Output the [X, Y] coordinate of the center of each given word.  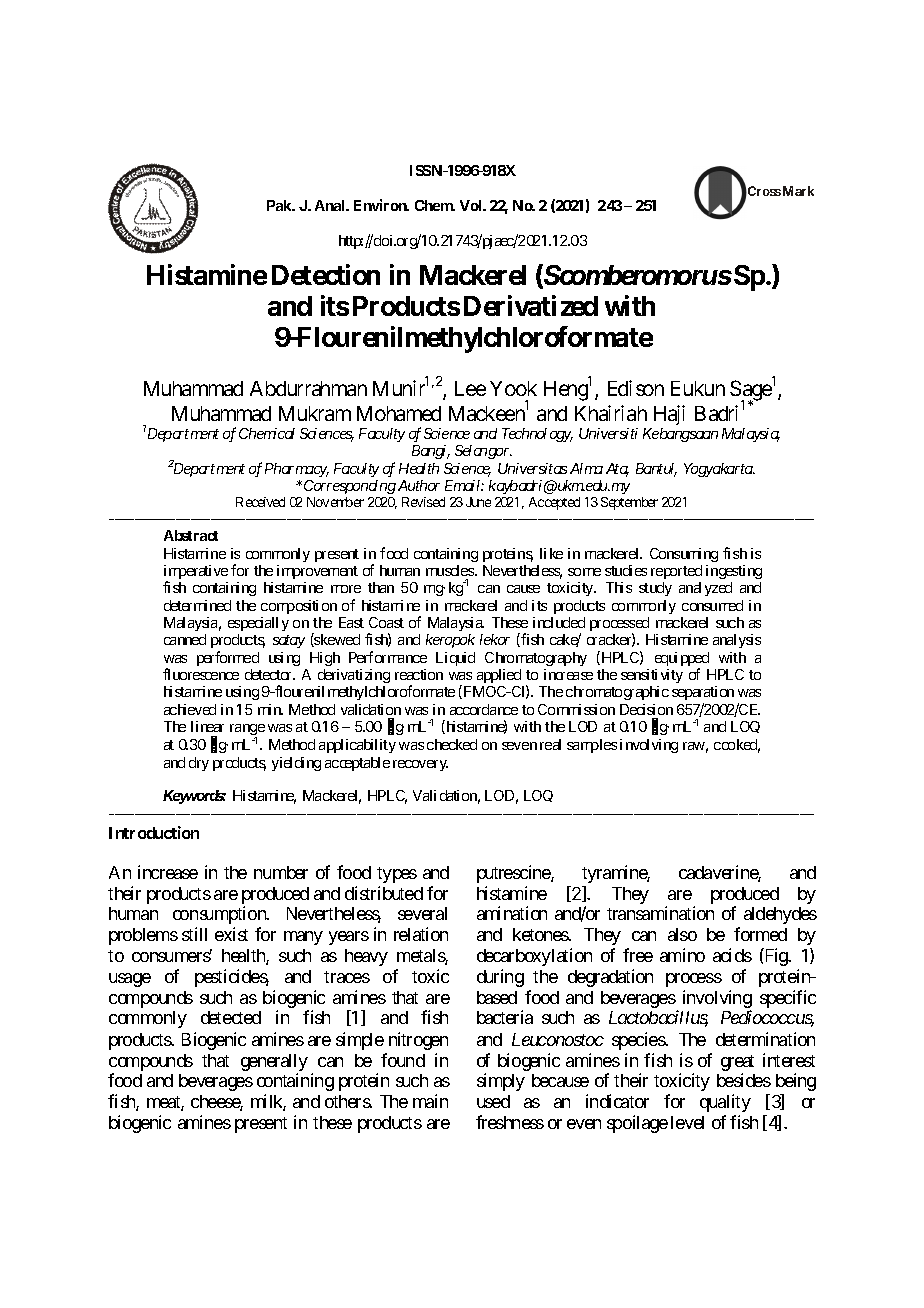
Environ [381, 205]
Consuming [684, 555]
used [493, 1101]
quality [725, 1103]
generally [274, 1062]
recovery [420, 765]
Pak [281, 205]
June [478, 502]
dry [199, 764]
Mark [798, 191]
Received [260, 502]
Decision [646, 709]
